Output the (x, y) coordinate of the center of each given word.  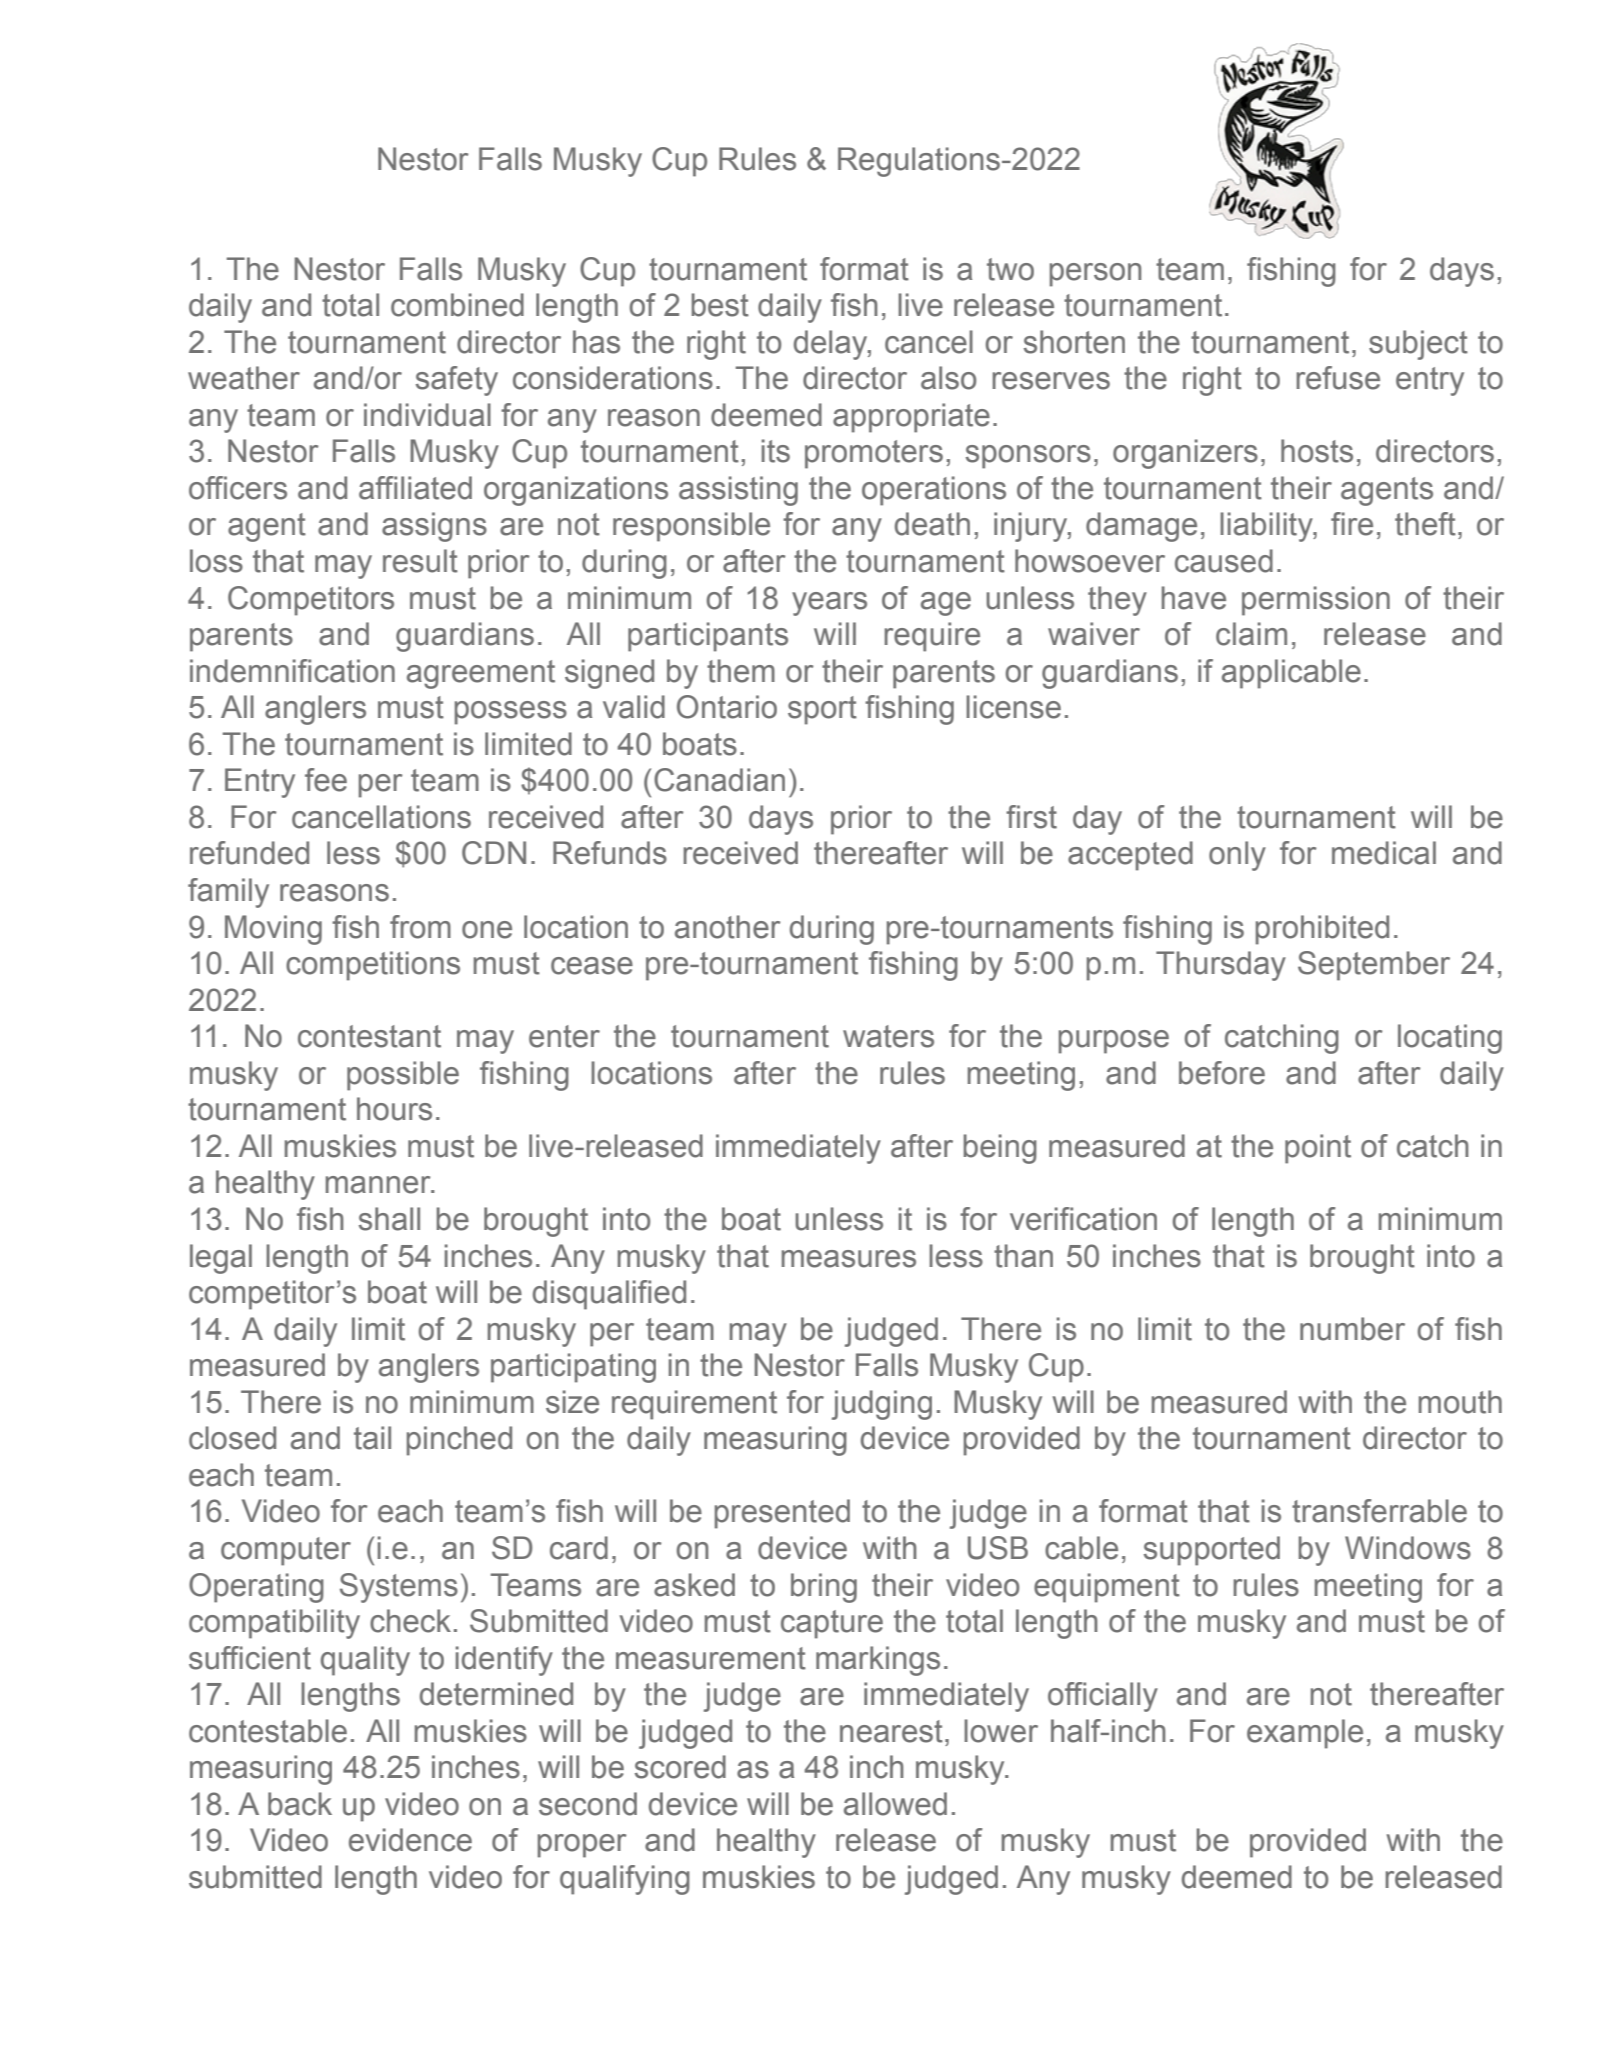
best (720, 305)
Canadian (719, 780)
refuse (1338, 378)
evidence (410, 1840)
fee (326, 780)
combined (457, 305)
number (1352, 1329)
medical (1384, 853)
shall (389, 1219)
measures (849, 1259)
